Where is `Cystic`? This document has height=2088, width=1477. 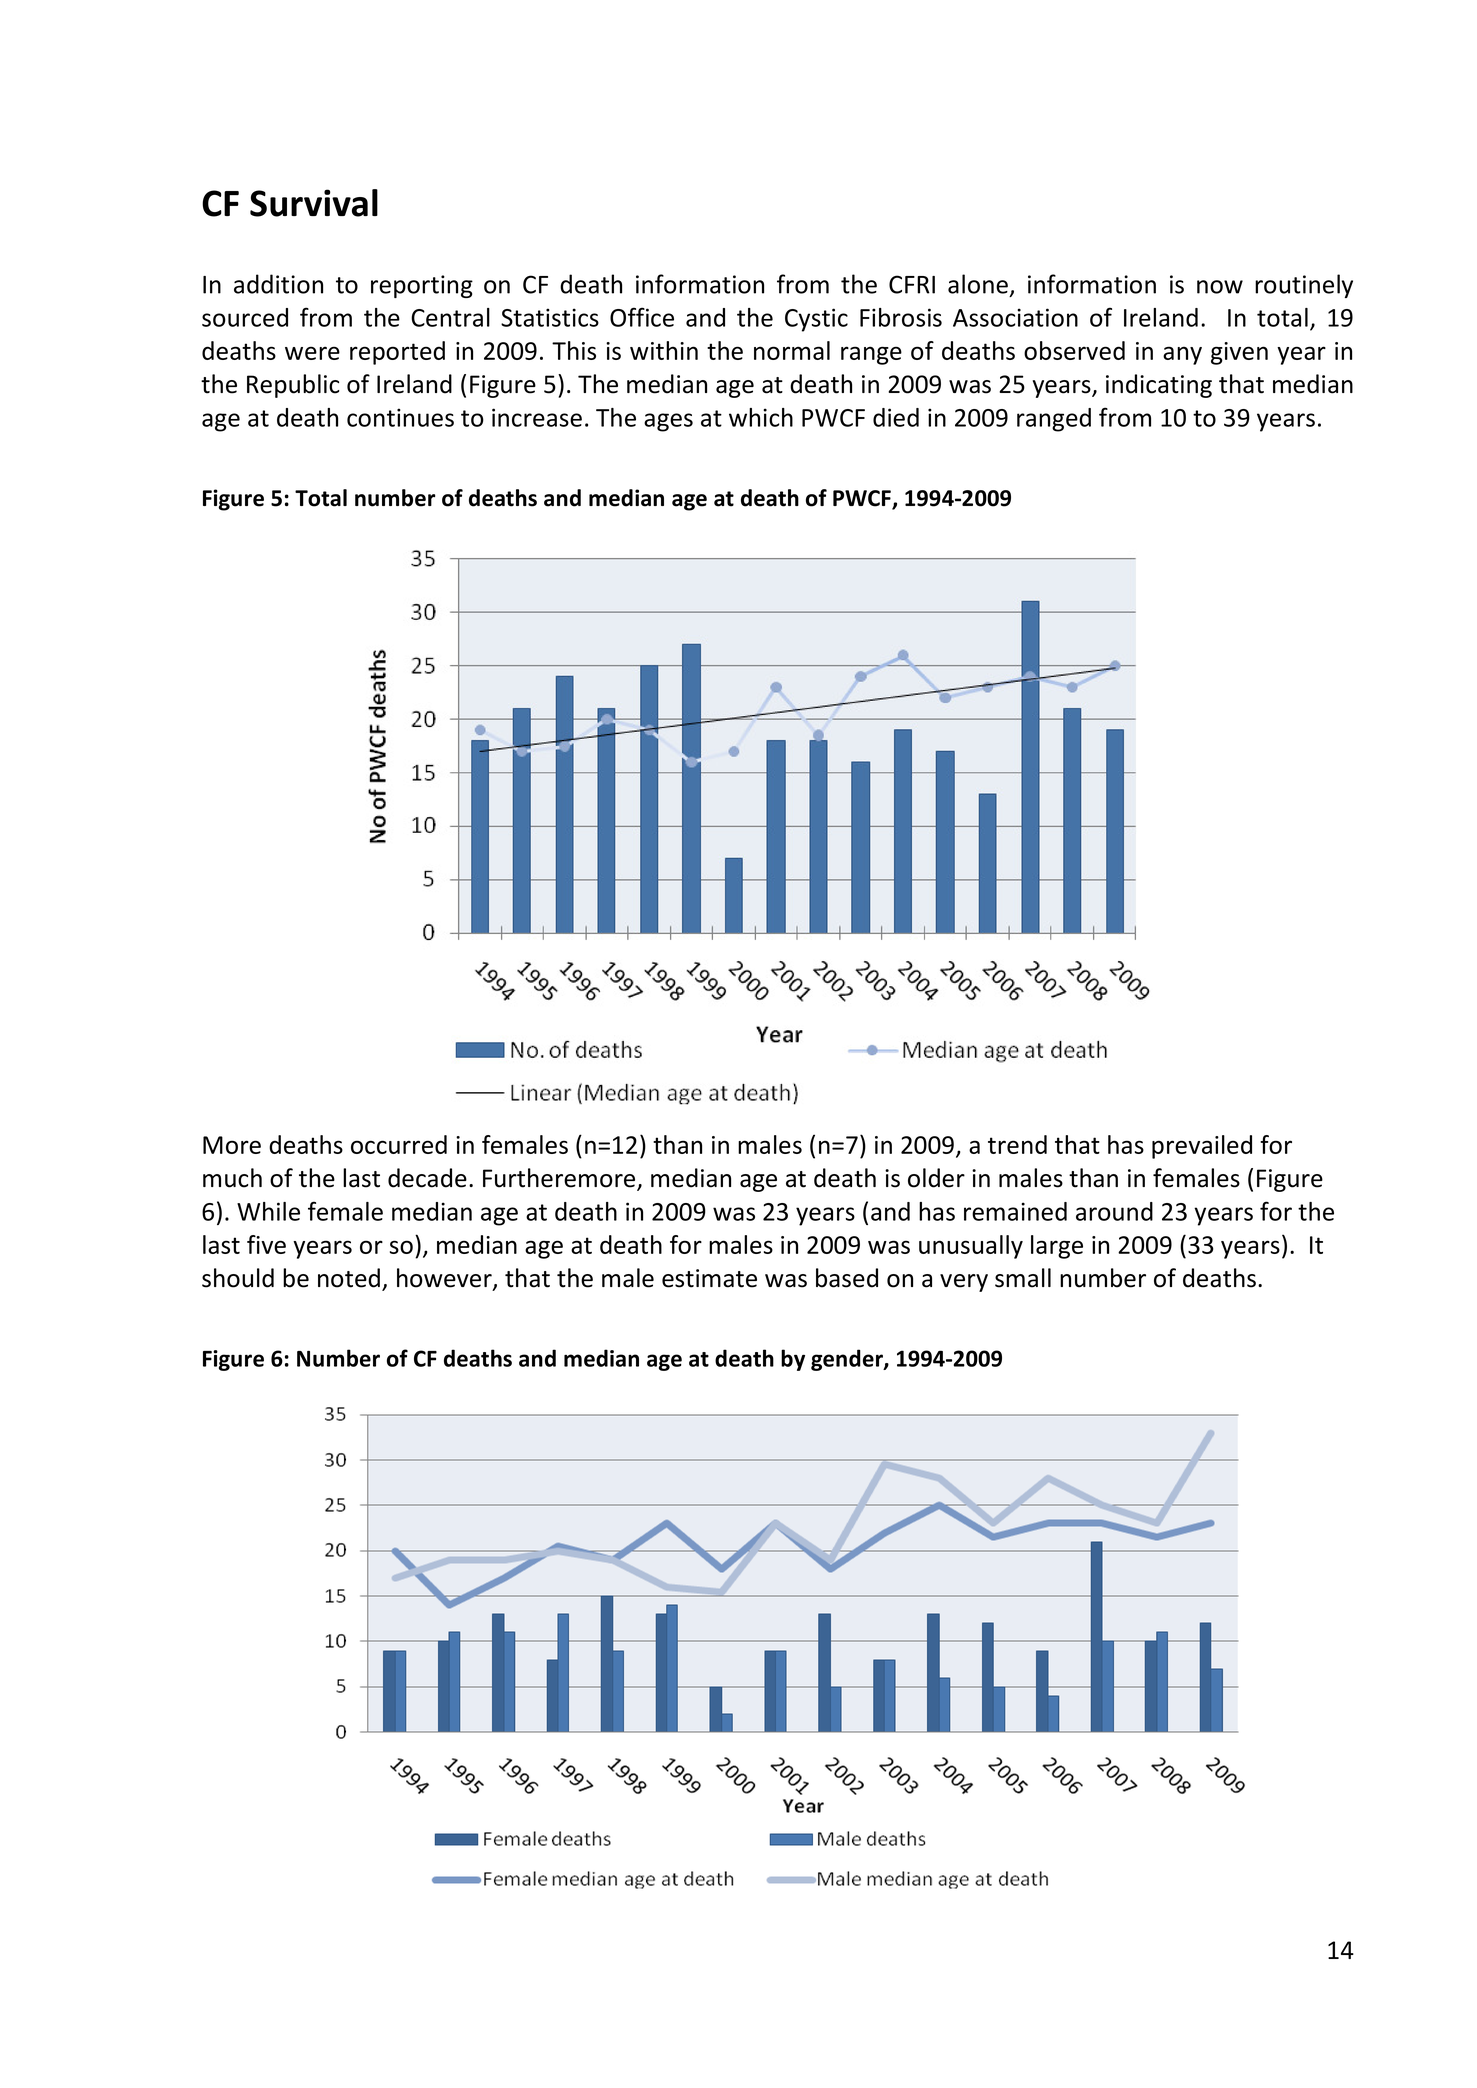
Cystic is located at coordinates (816, 320).
